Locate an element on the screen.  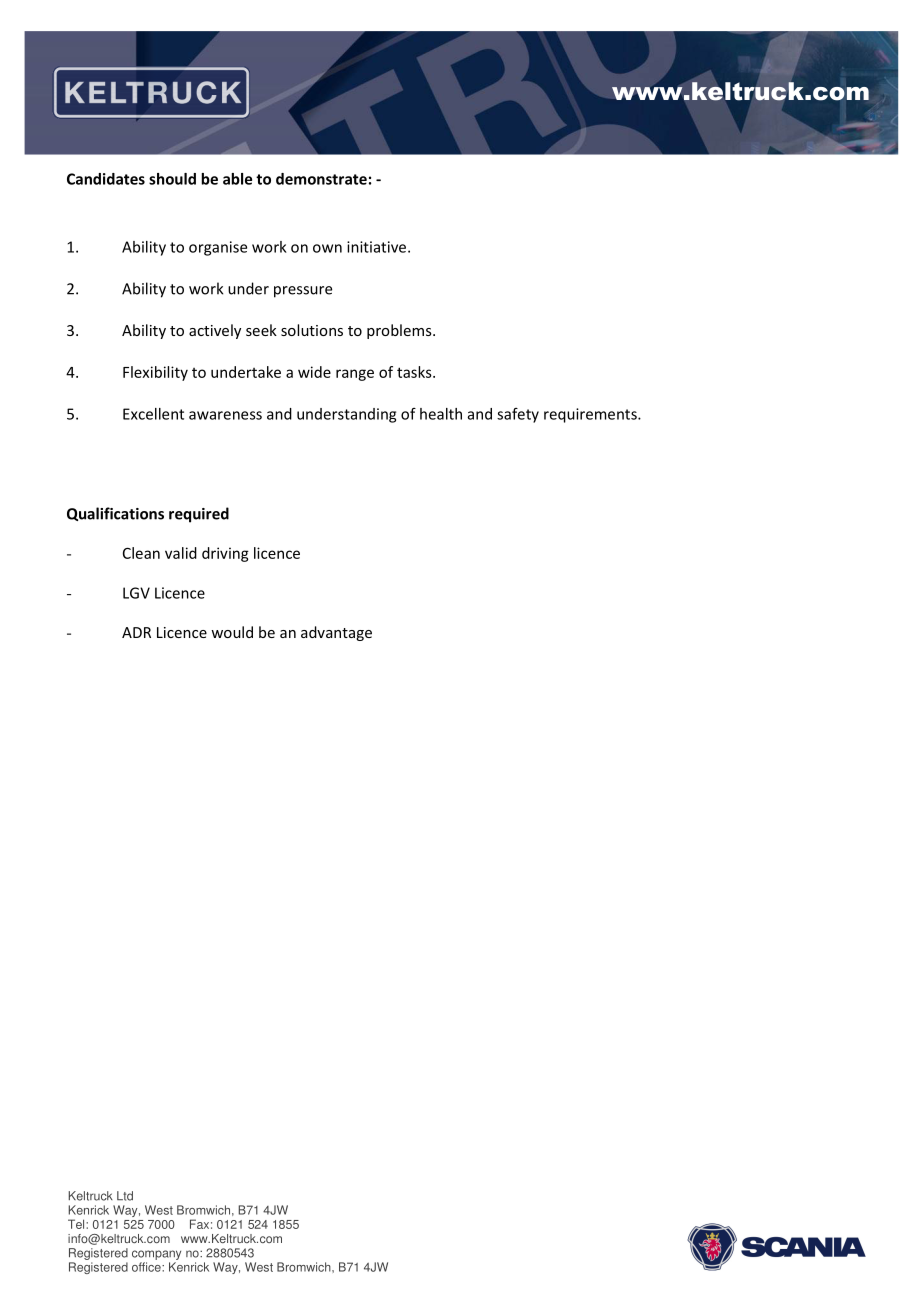
Candidates is located at coordinates (106, 179).
